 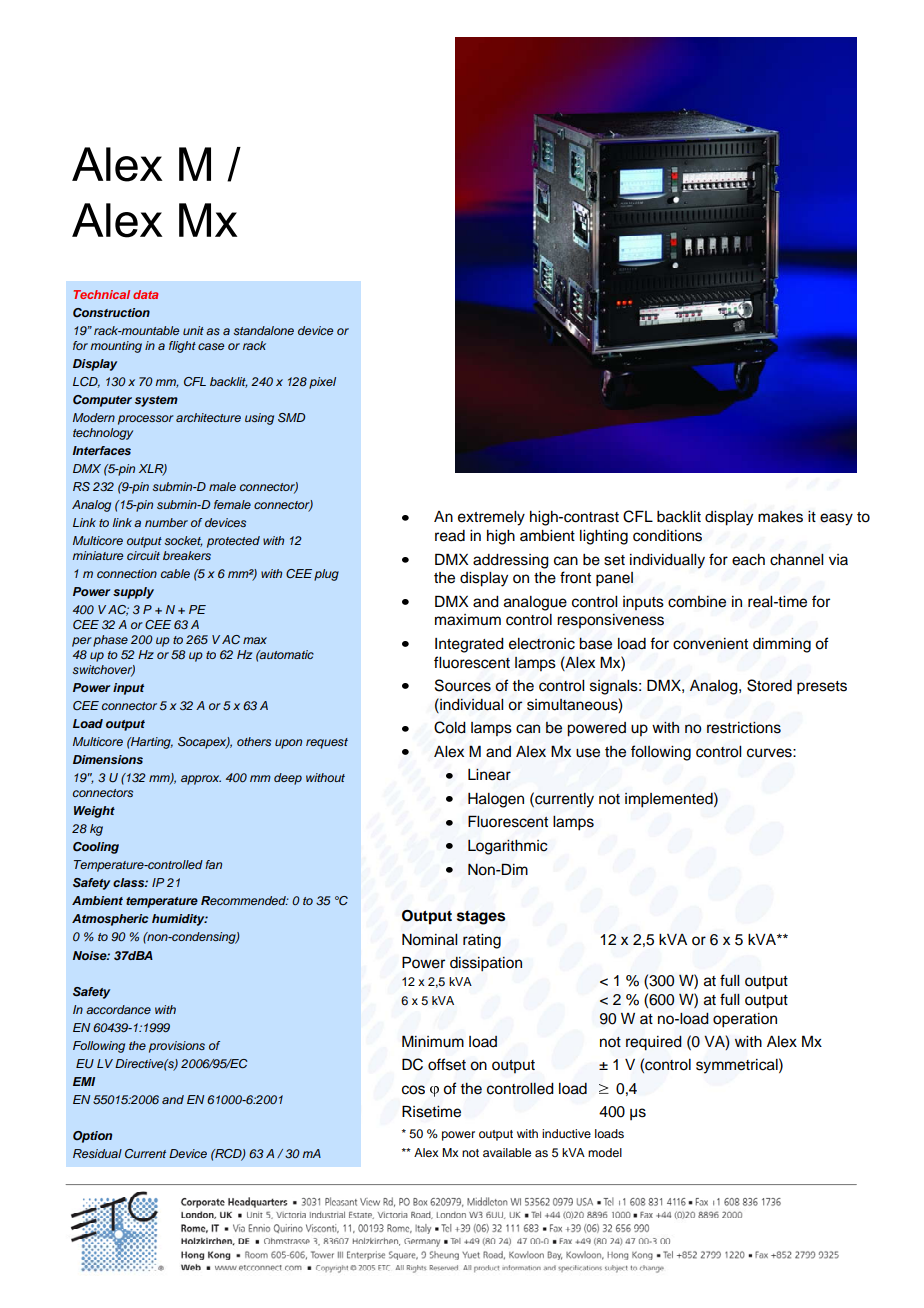 I want to click on makes, so click(x=780, y=517).
